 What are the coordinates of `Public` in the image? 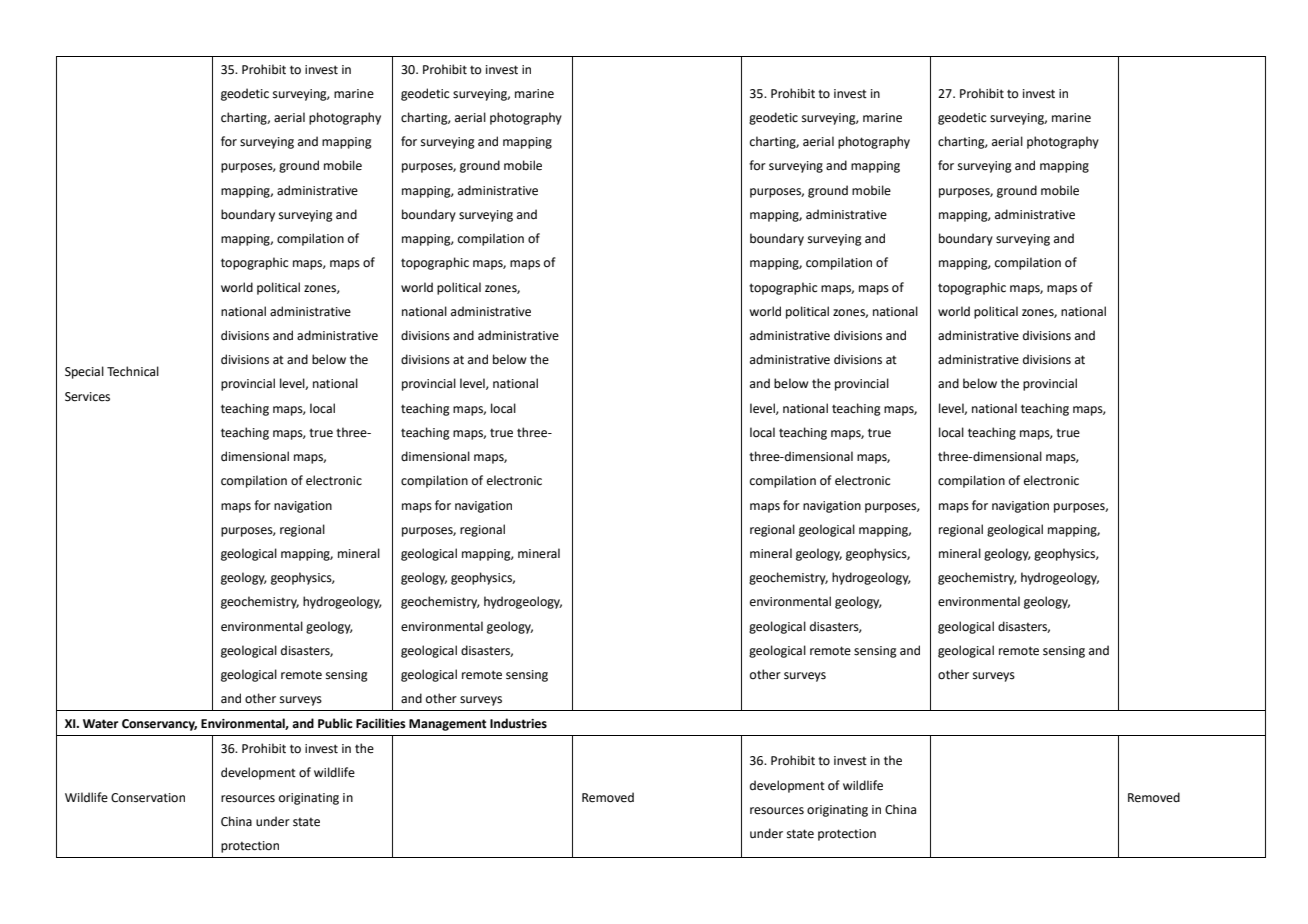 It's located at (335, 723).
